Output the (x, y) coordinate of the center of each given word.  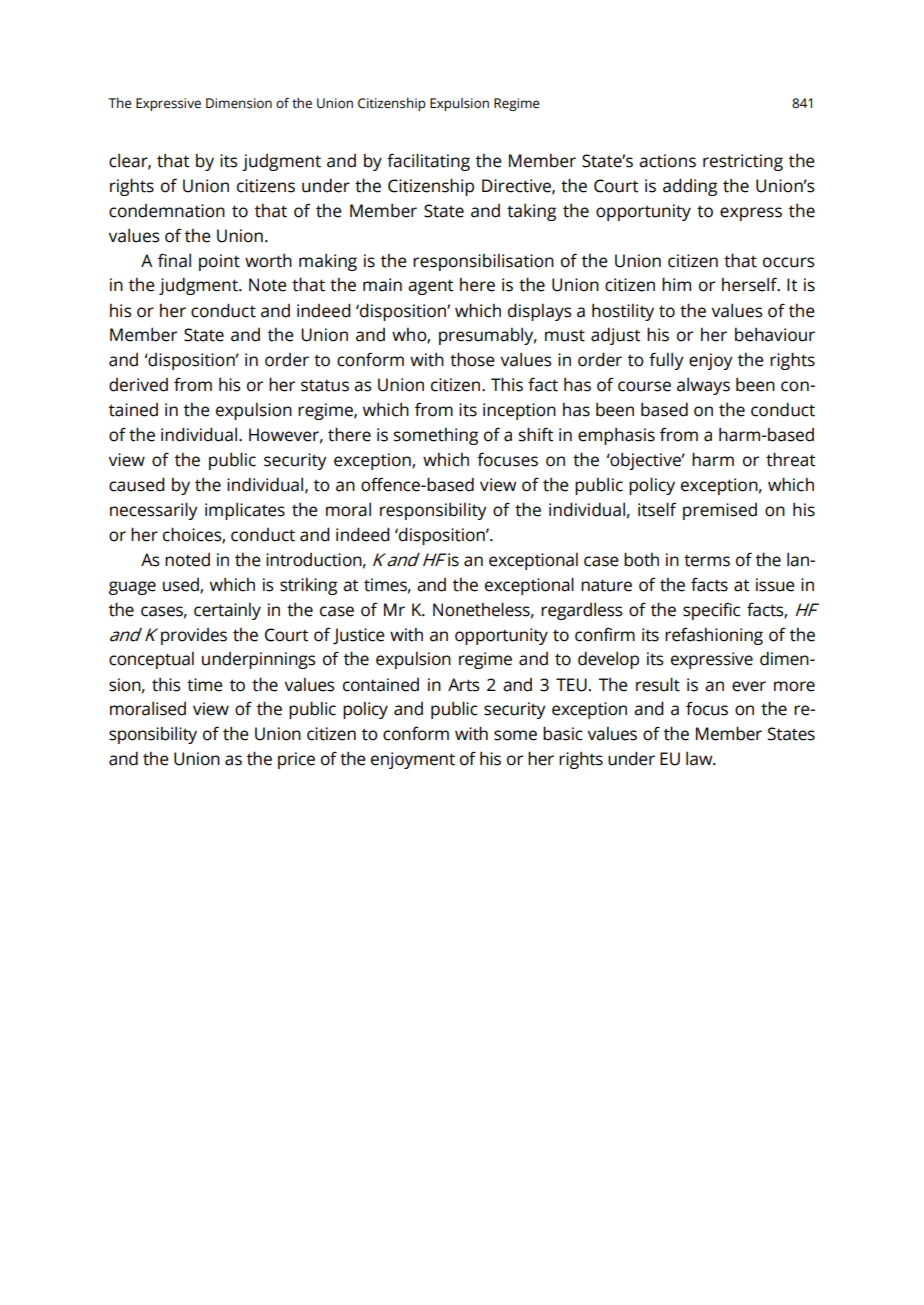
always (703, 386)
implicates (245, 511)
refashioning (714, 636)
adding (690, 187)
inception (519, 411)
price (296, 760)
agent (430, 287)
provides (194, 636)
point (219, 262)
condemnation (167, 211)
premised (720, 511)
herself (751, 284)
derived (138, 385)
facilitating (428, 162)
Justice (359, 636)
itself (657, 509)
